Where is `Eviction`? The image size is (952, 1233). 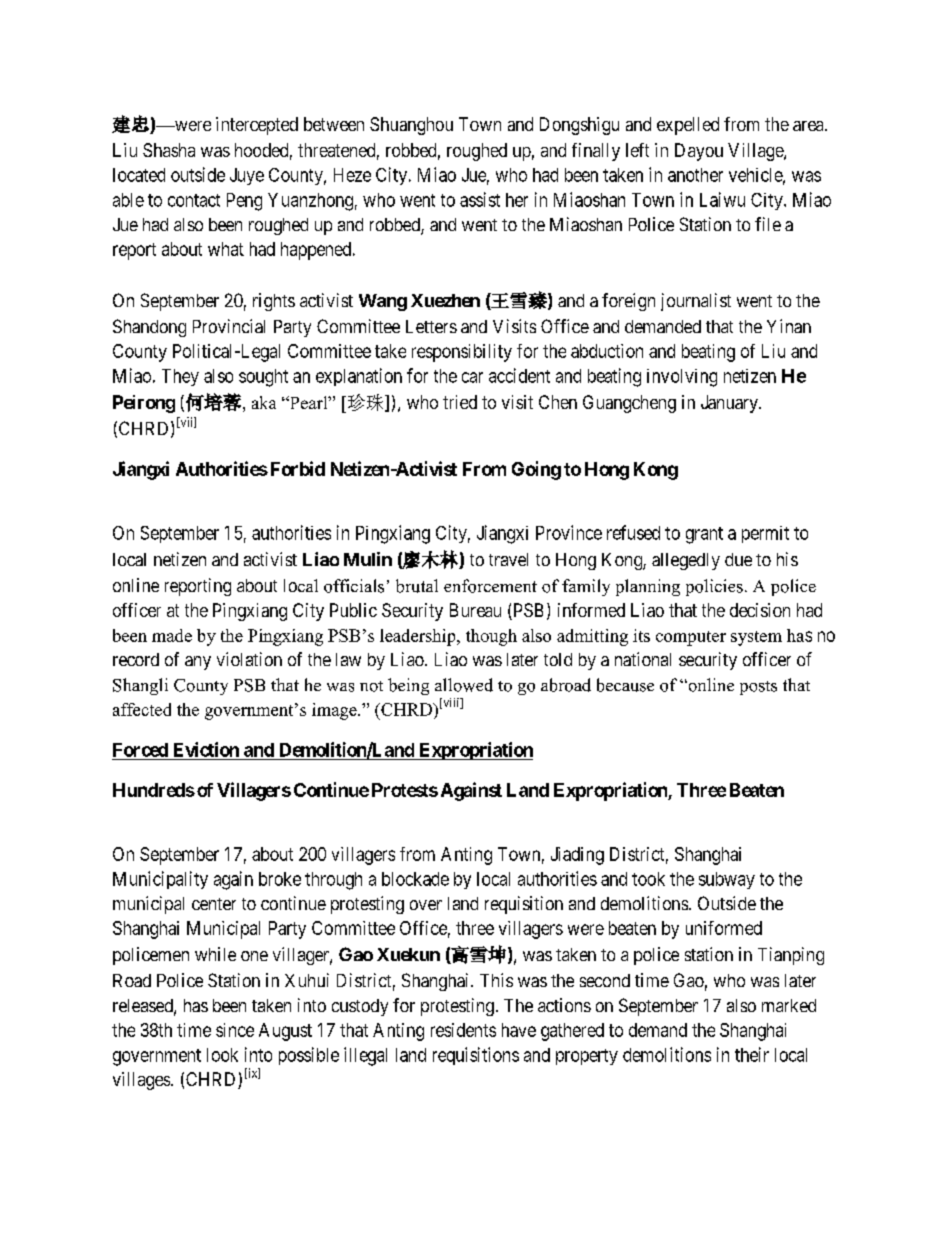
Eviction is located at coordinates (206, 749).
